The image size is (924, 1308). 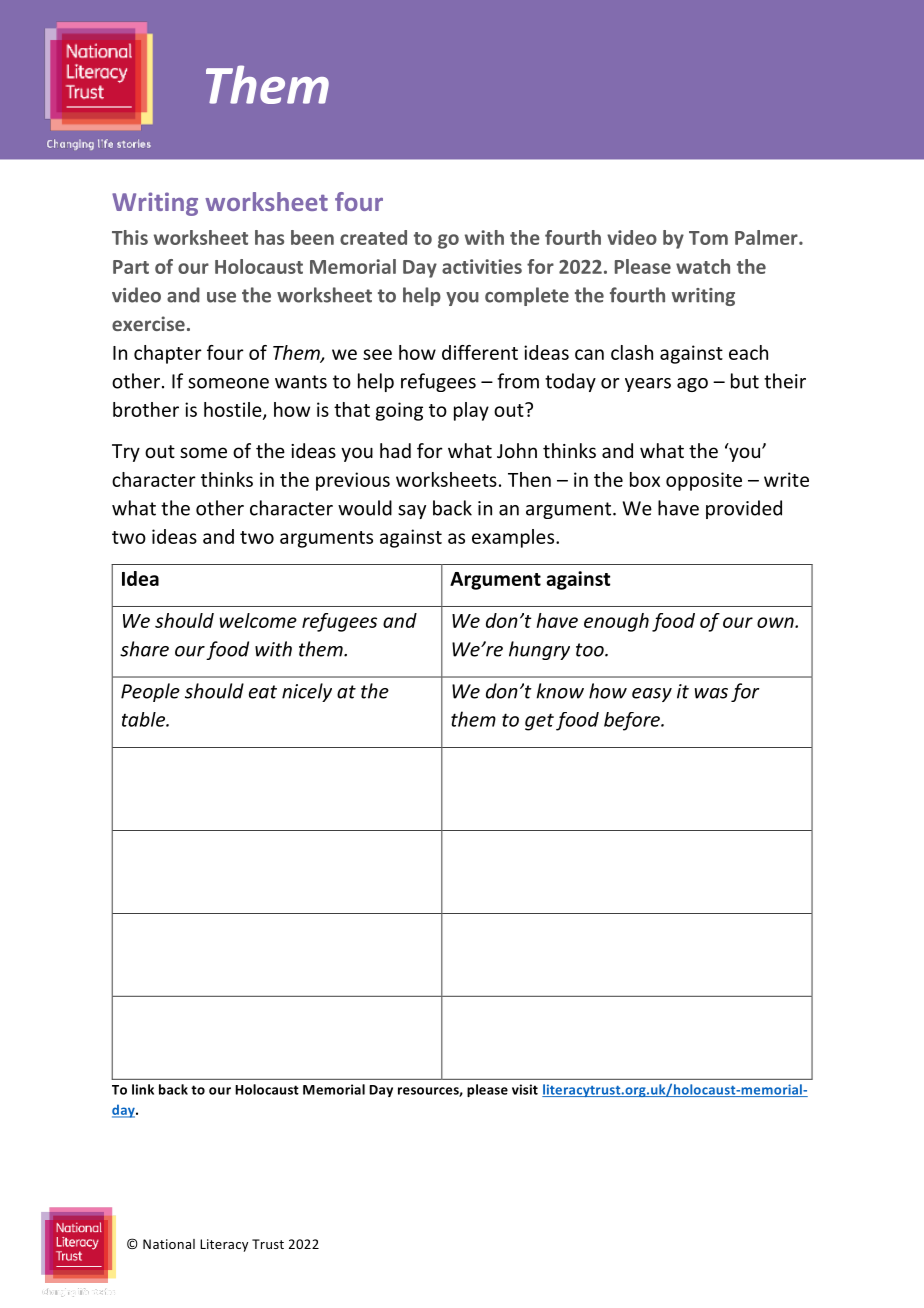 What do you see at coordinates (514, 538) in the screenshot?
I see `examples` at bounding box center [514, 538].
